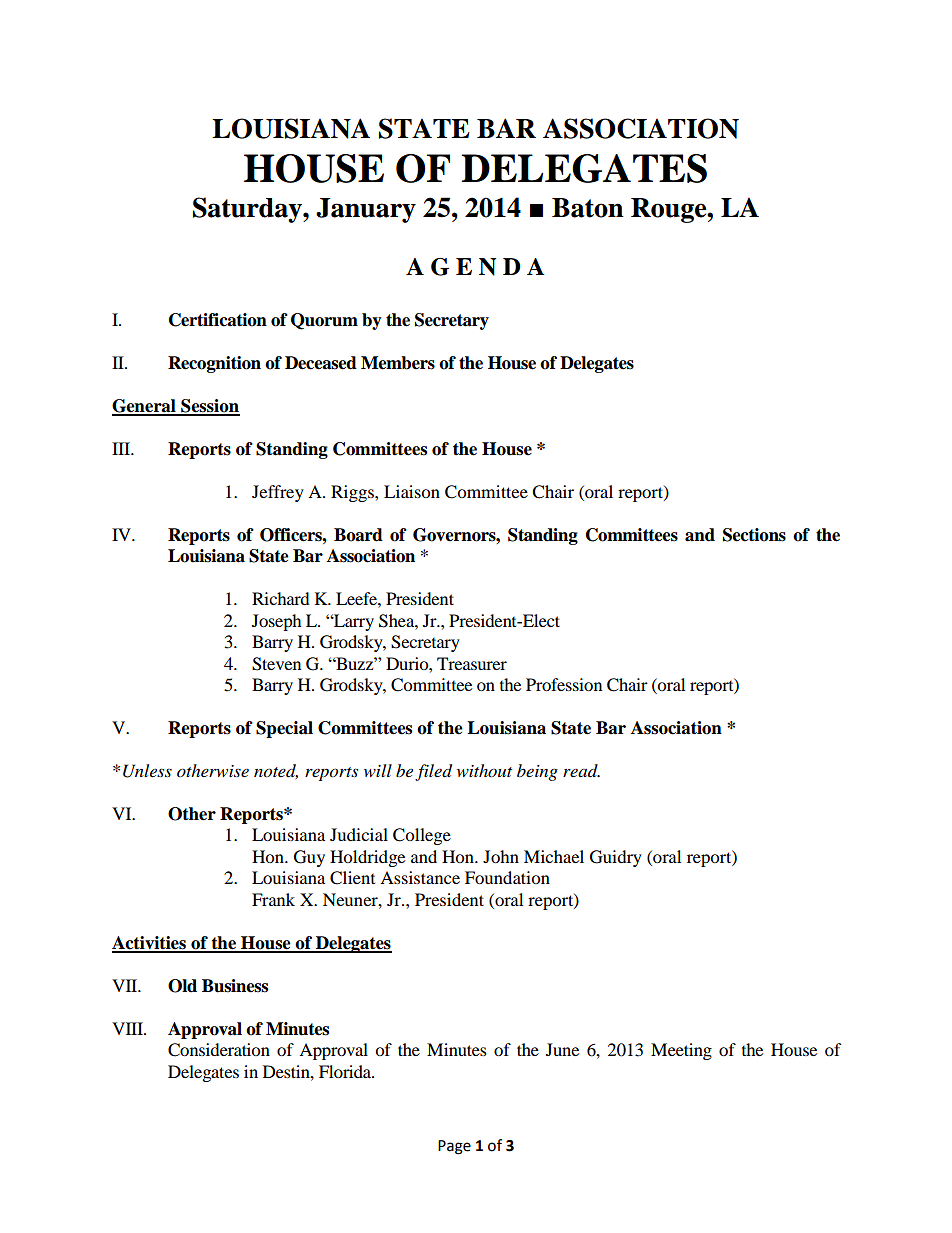 The height and width of the image is (1233, 952). I want to click on Saturday, so click(248, 210).
